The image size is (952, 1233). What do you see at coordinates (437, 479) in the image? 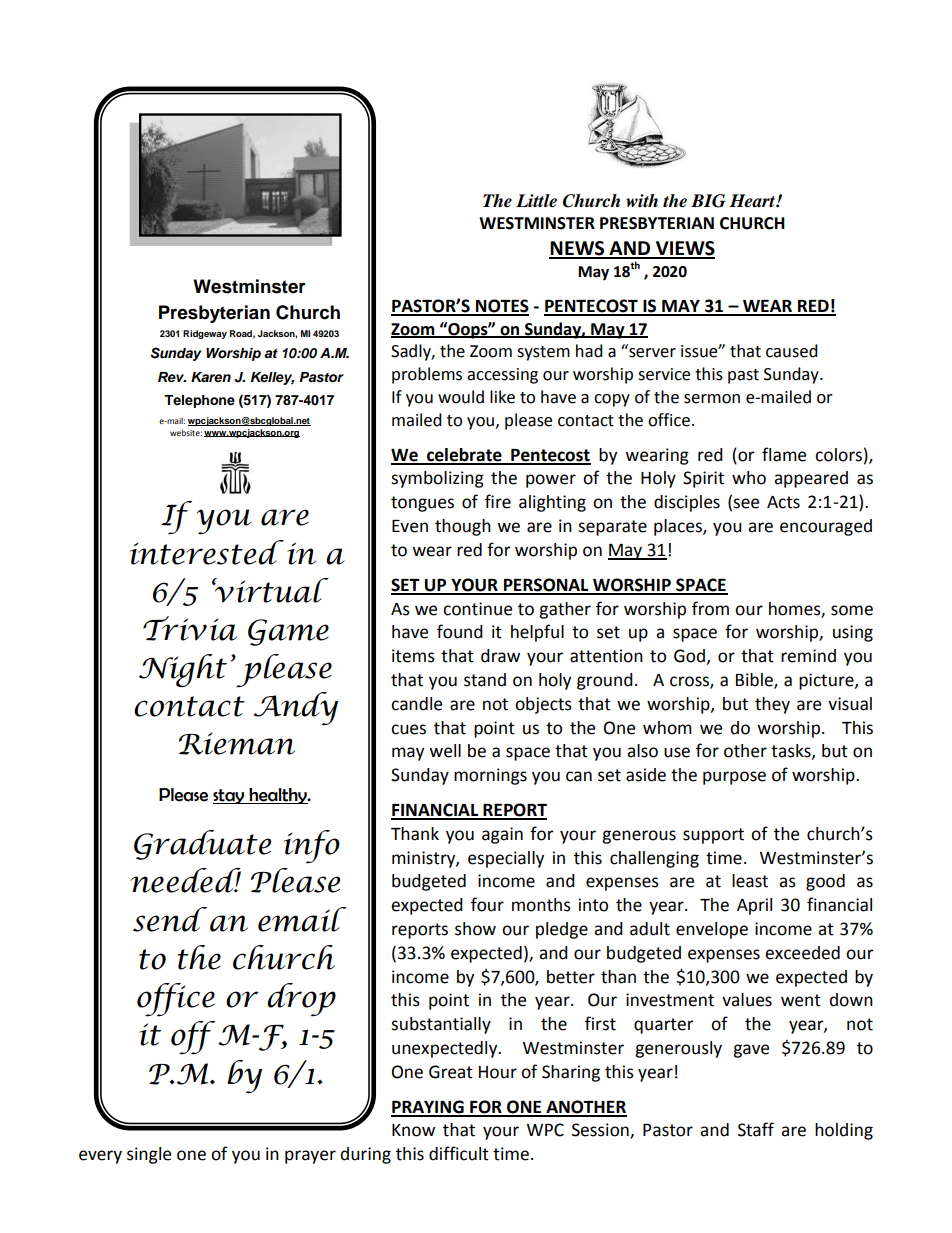
I see `symbolizing` at bounding box center [437, 479].
